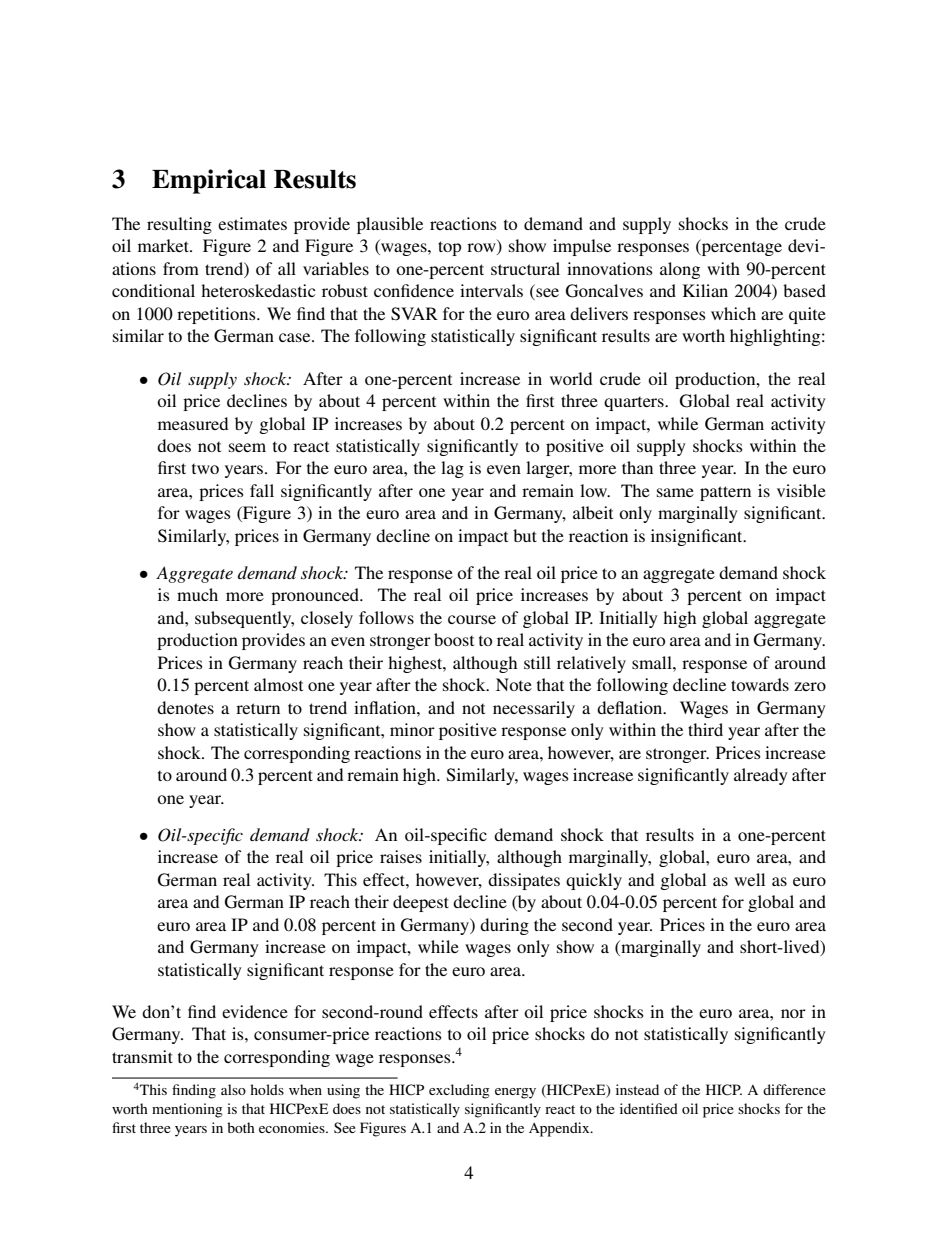  I want to click on along, so click(680, 270).
